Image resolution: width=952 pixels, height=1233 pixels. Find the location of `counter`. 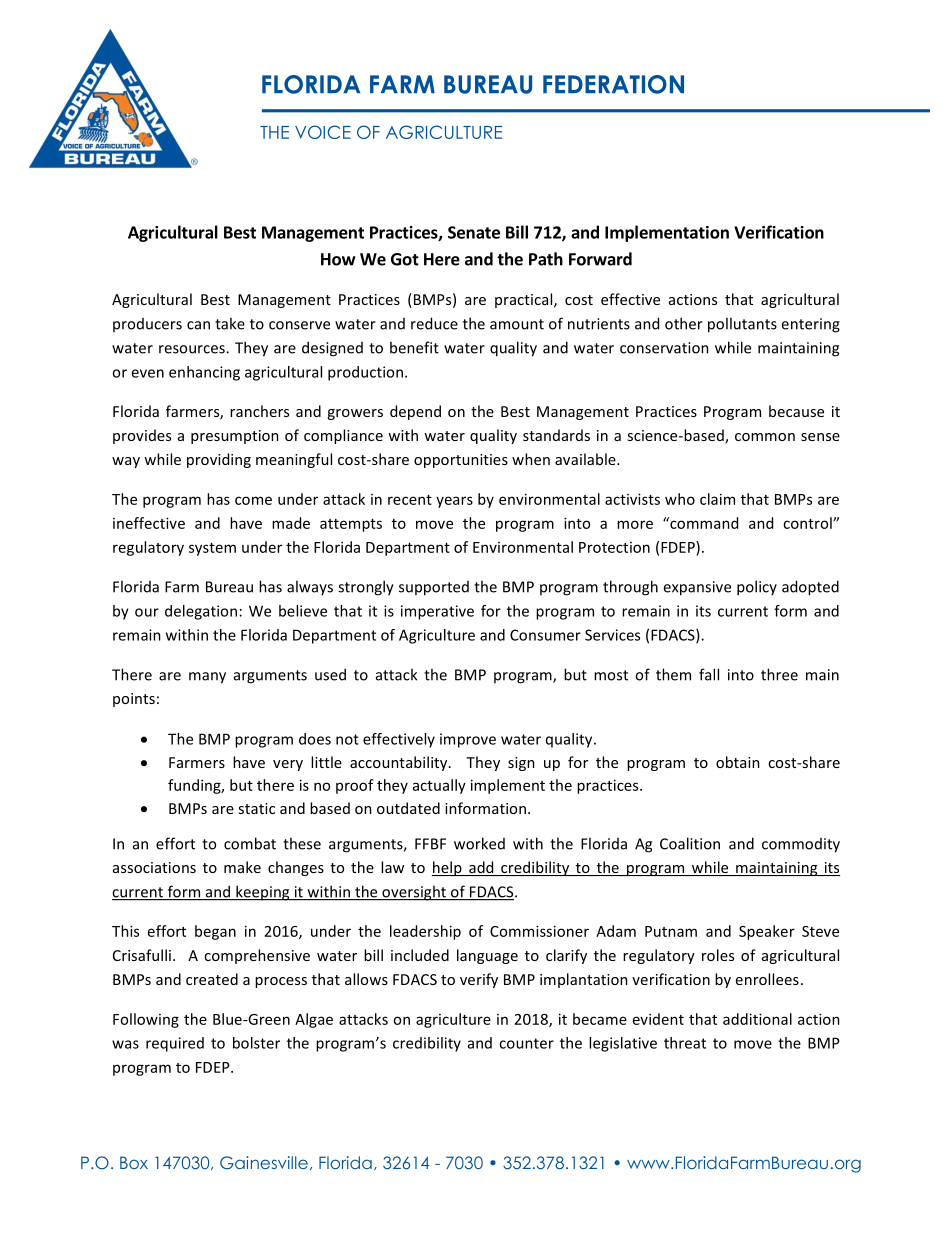

counter is located at coordinates (526, 1043).
